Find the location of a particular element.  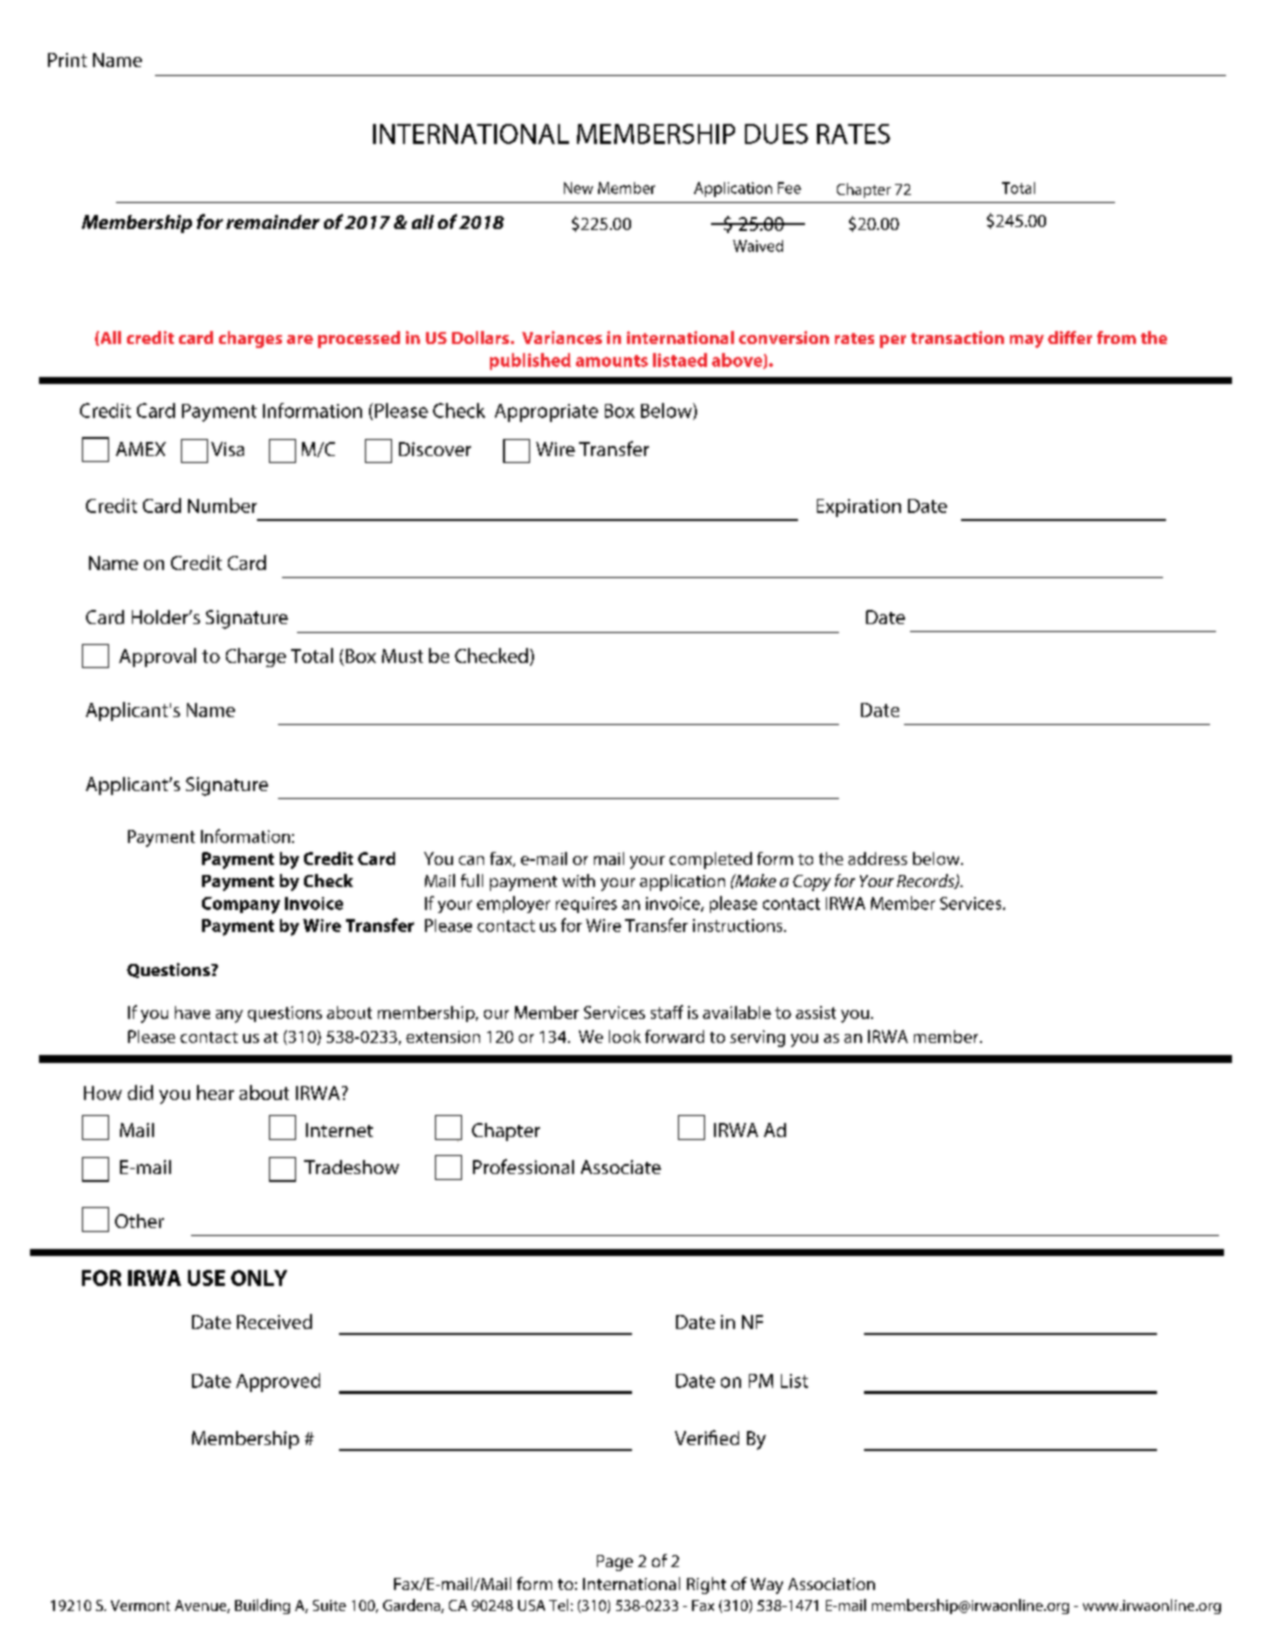

Print is located at coordinates (67, 60).
